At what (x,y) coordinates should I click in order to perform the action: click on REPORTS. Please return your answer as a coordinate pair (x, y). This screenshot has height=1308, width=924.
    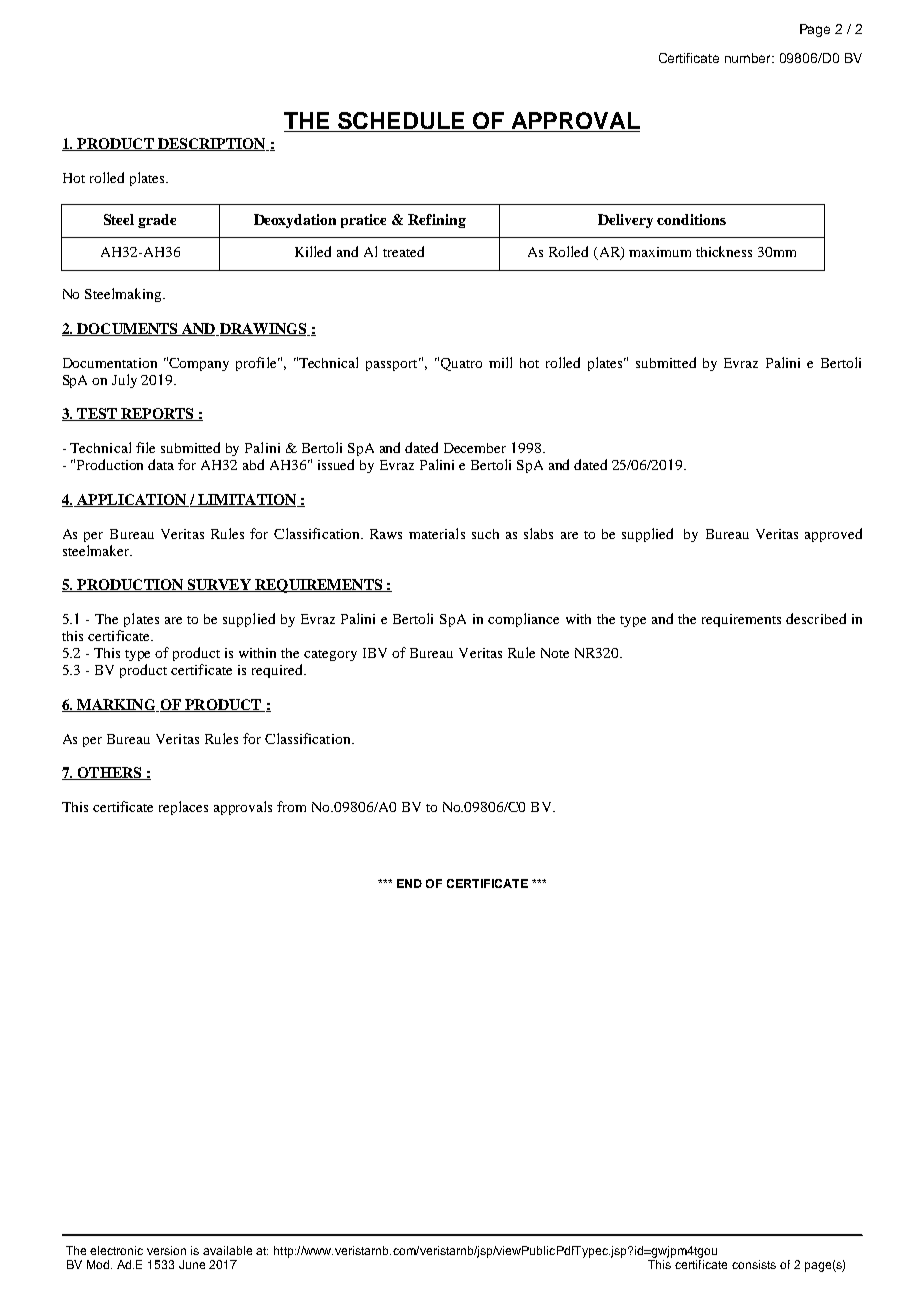
    Looking at the image, I should click on (157, 414).
